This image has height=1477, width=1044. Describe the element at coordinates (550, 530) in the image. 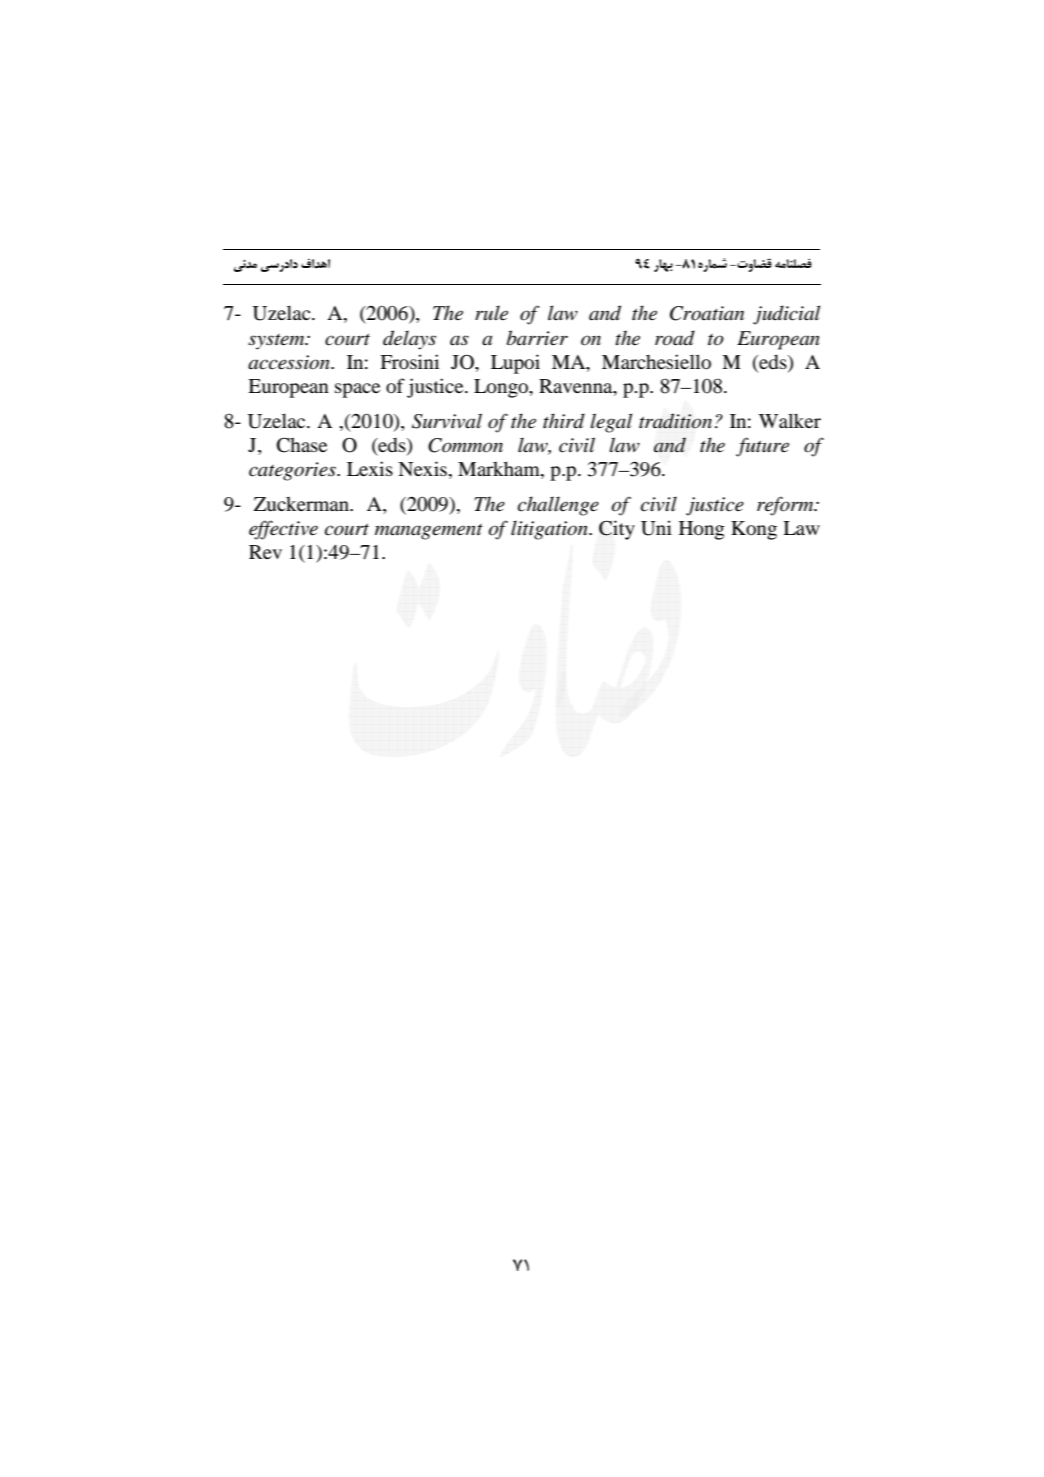

I see `litigation` at that location.
